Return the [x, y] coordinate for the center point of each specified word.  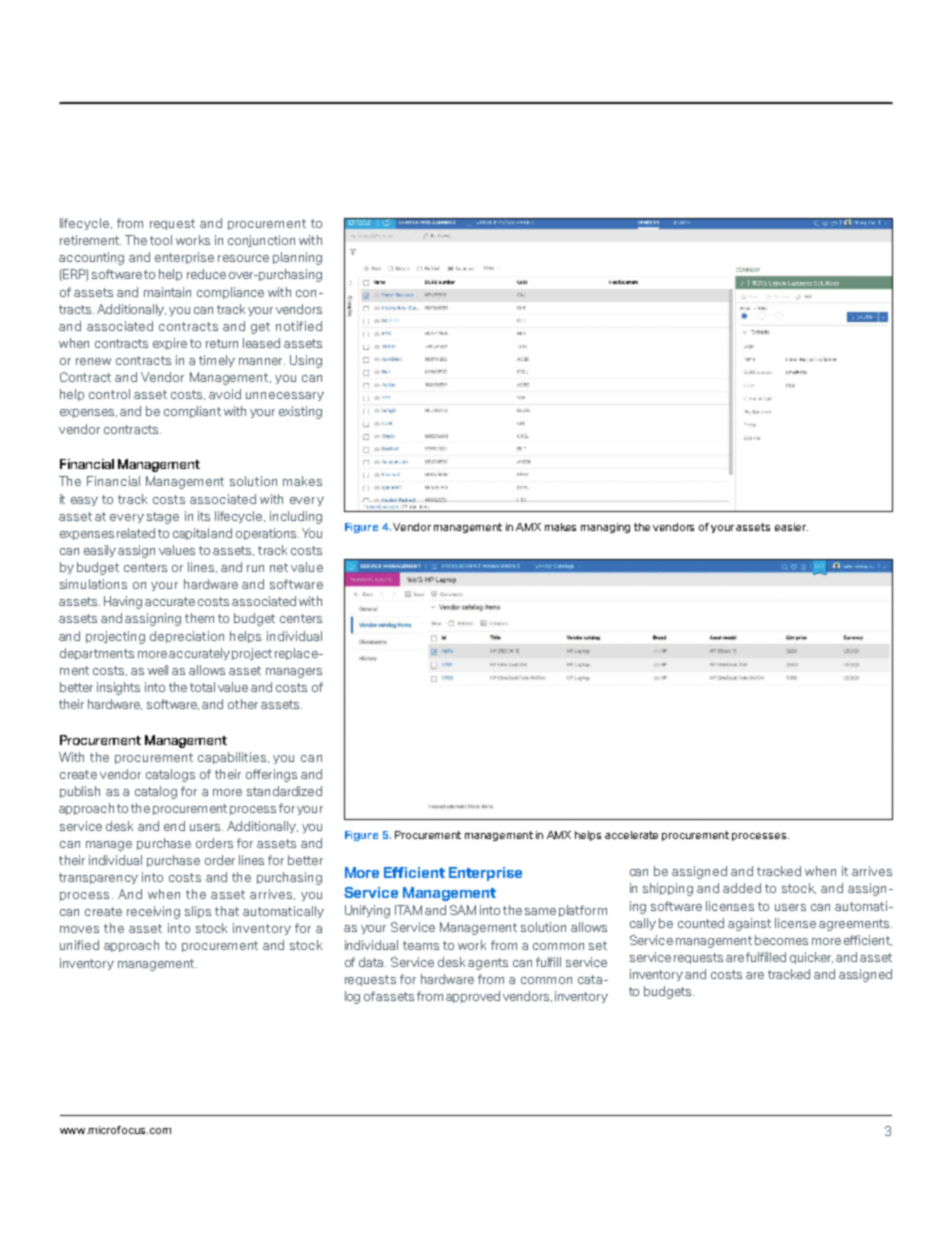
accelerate [631, 835]
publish [80, 792]
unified [79, 945]
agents [488, 964]
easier [791, 527]
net [279, 567]
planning [297, 258]
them [199, 618]
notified [299, 326]
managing [605, 528]
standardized [284, 791]
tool [161, 240]
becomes [781, 940]
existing [300, 412]
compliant [192, 412]
